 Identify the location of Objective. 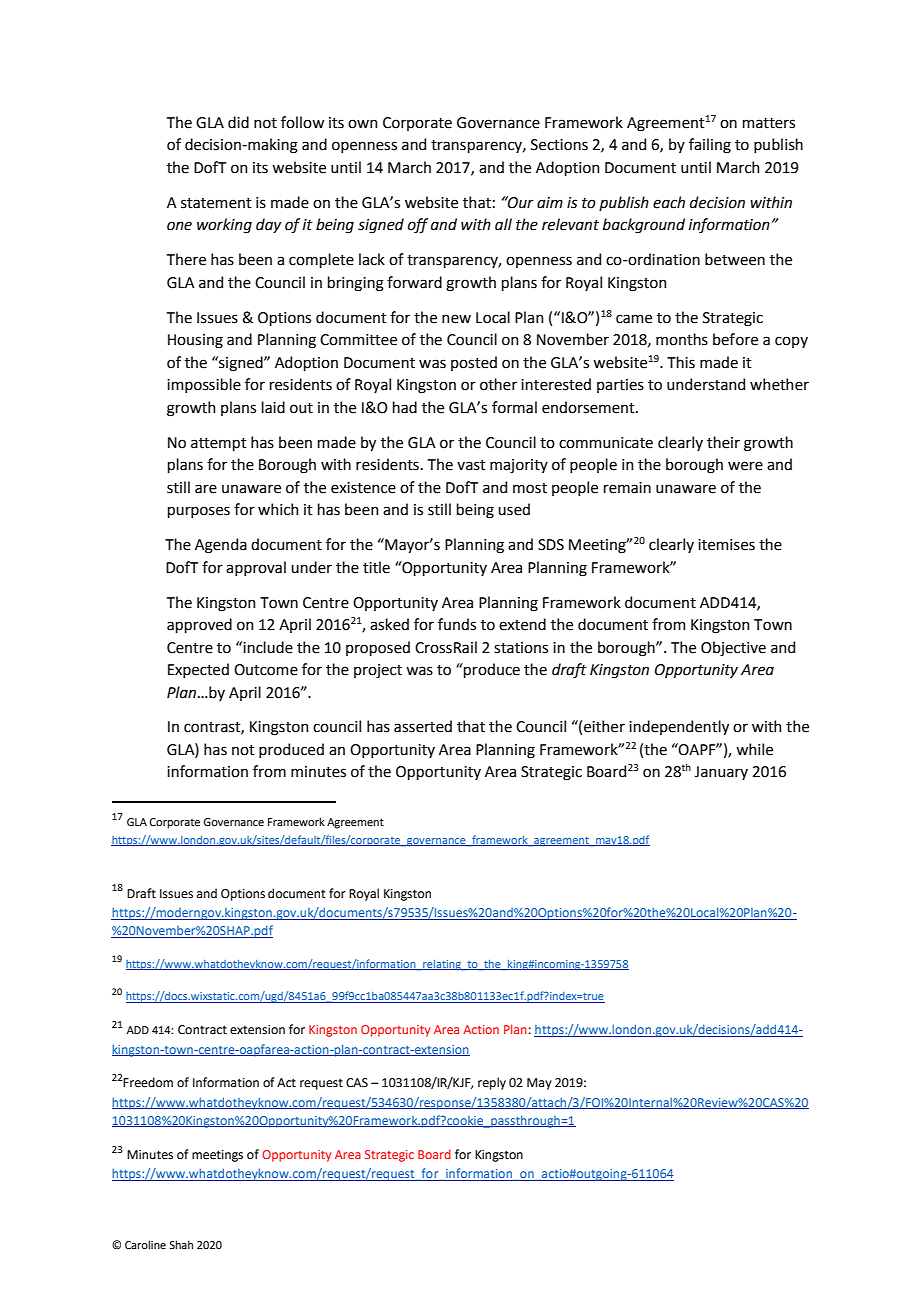
(733, 648).
